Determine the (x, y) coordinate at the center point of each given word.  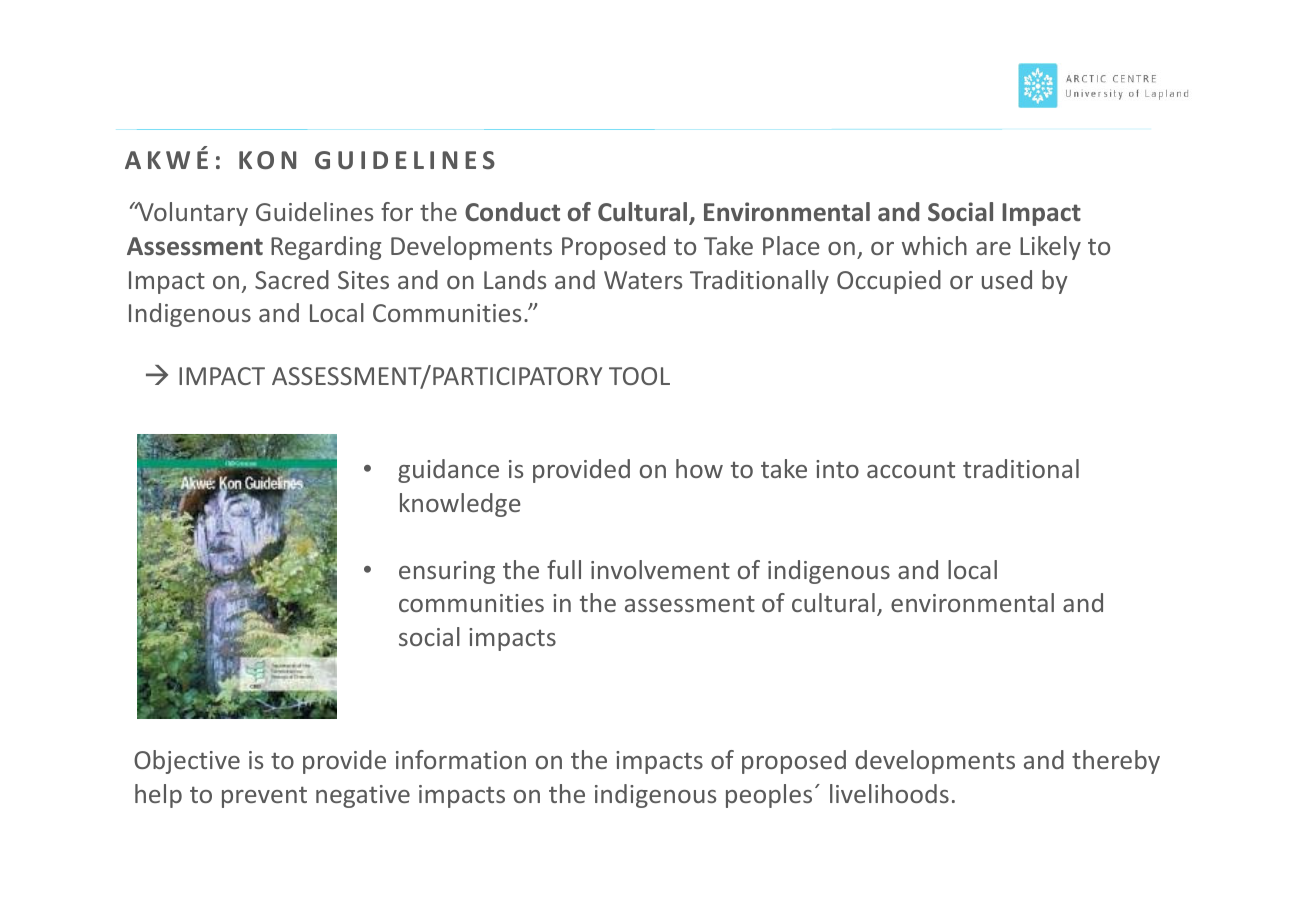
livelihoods (889, 793)
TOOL (639, 376)
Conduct (512, 212)
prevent (264, 797)
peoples (769, 796)
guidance (448, 471)
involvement (660, 569)
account (911, 469)
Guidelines (314, 211)
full (564, 569)
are (993, 248)
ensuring (447, 572)
